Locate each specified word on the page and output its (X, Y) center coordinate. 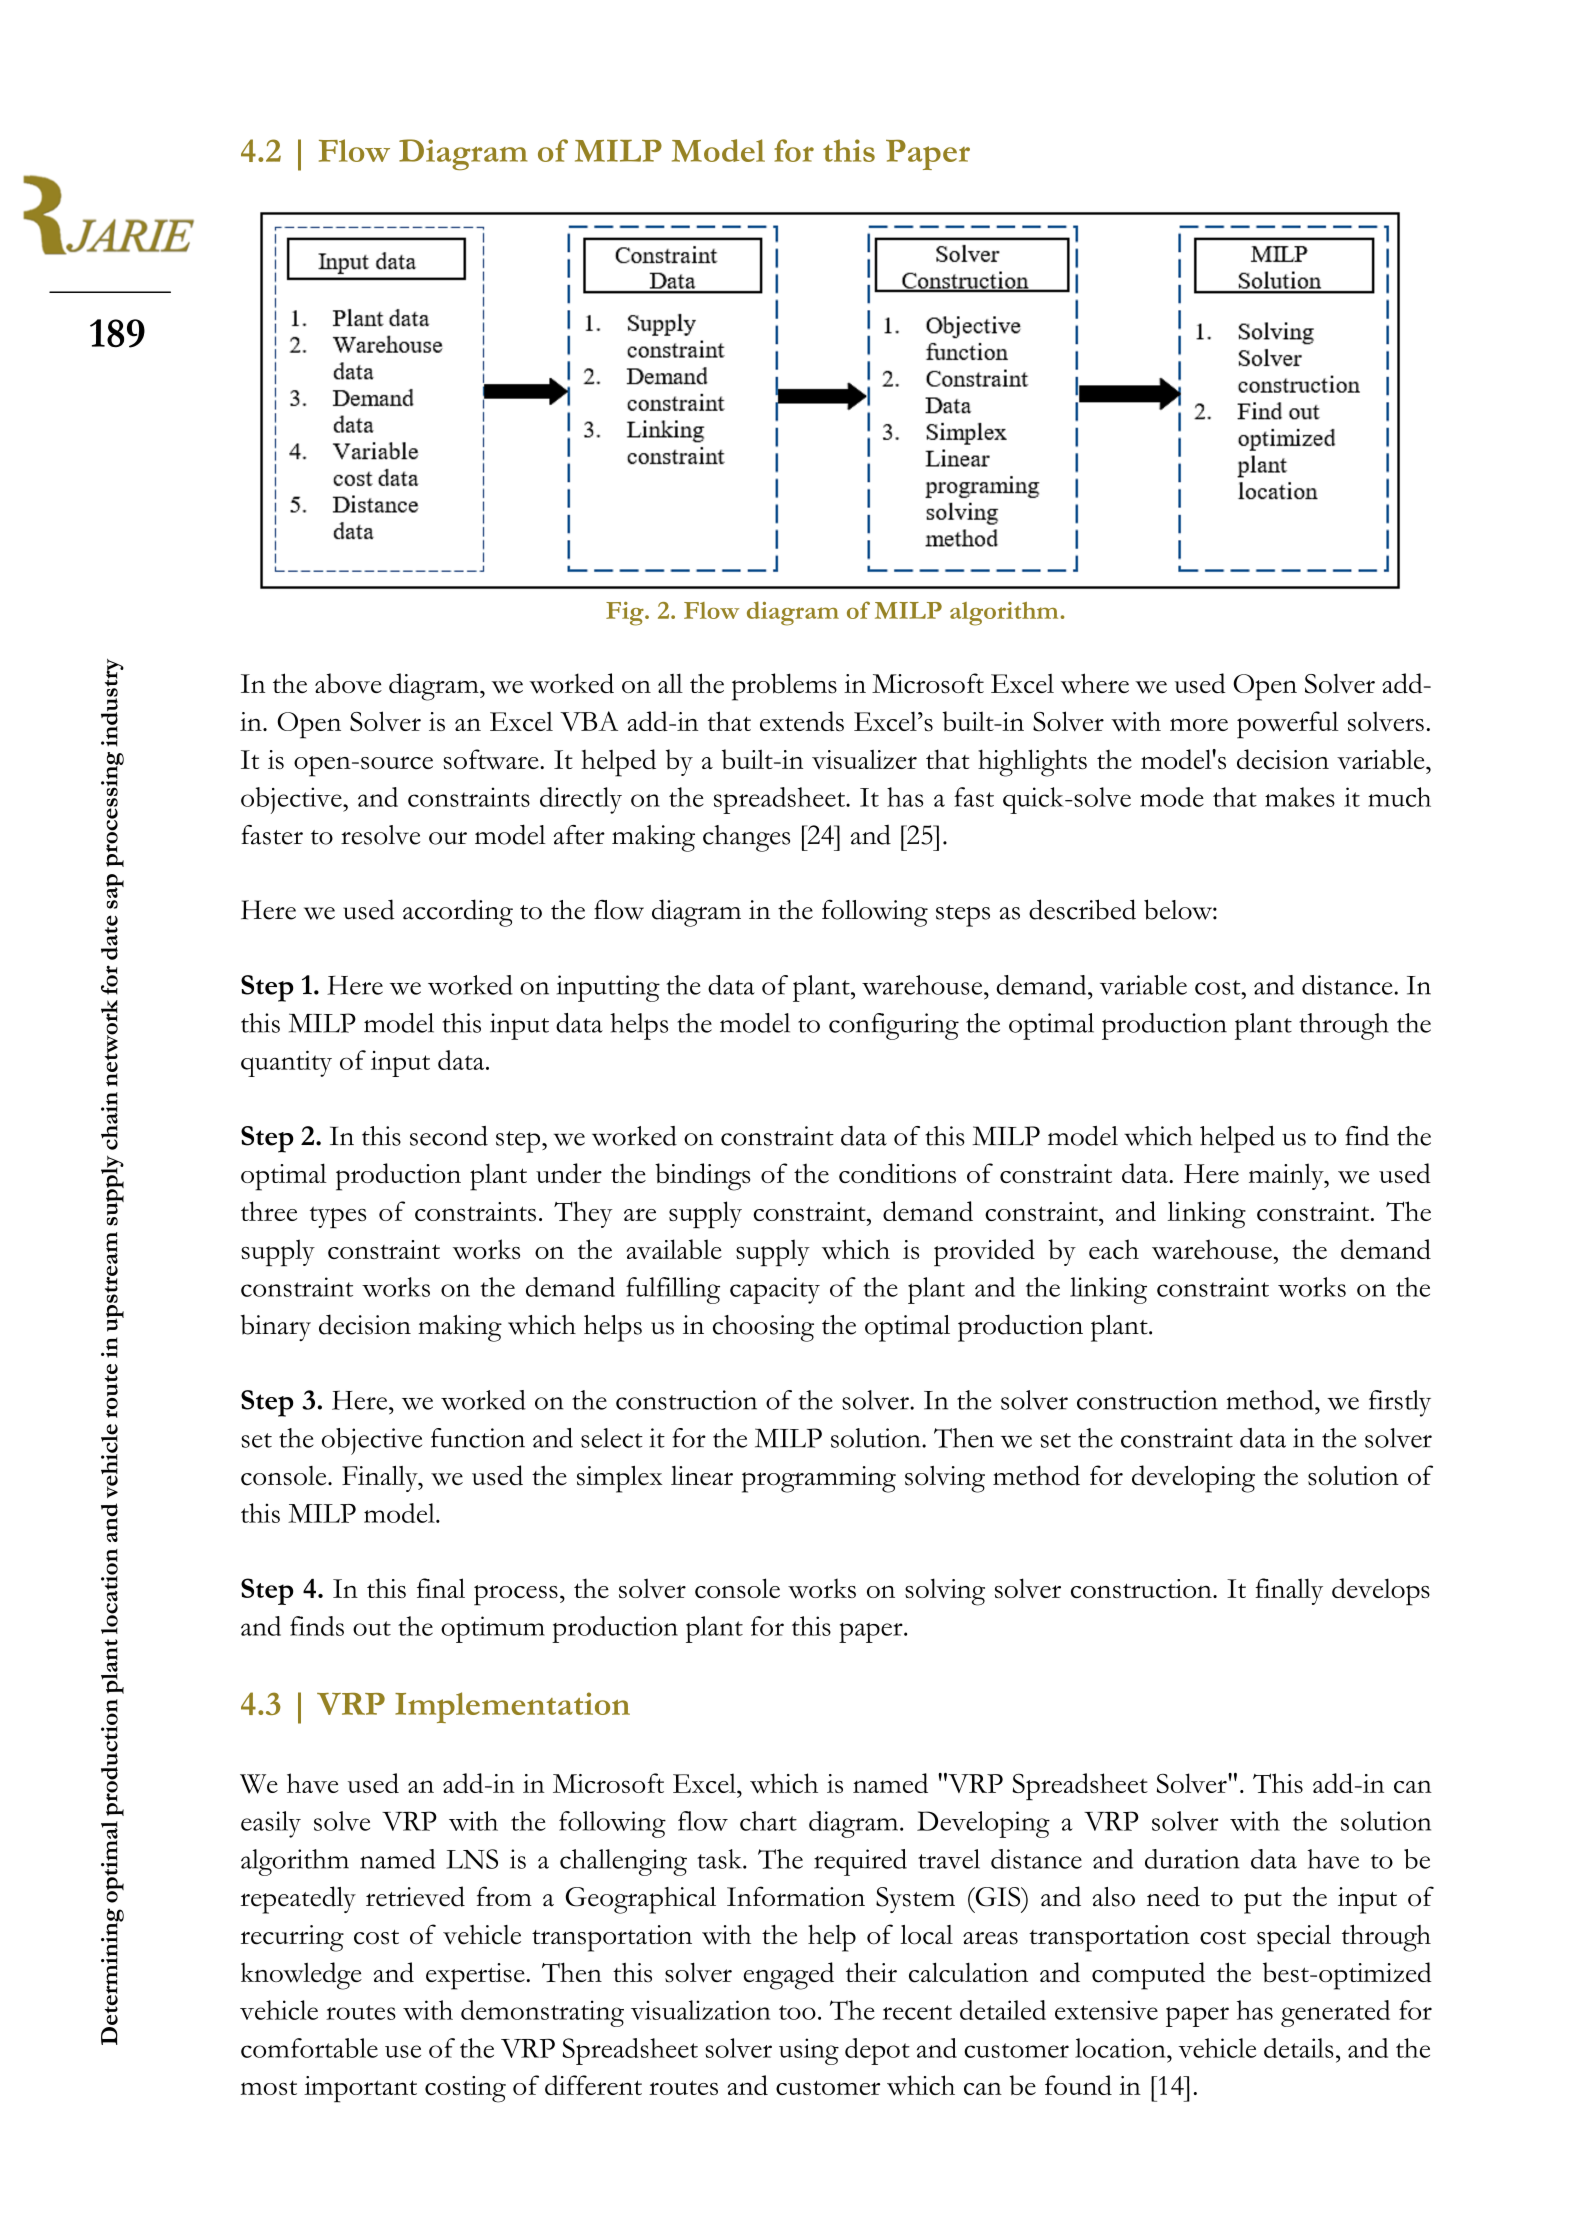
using (809, 2051)
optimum (493, 1629)
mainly (1287, 1176)
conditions (897, 1173)
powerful (1288, 725)
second (449, 1136)
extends (802, 721)
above (348, 683)
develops (1381, 1592)
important (360, 2089)
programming (819, 1479)
